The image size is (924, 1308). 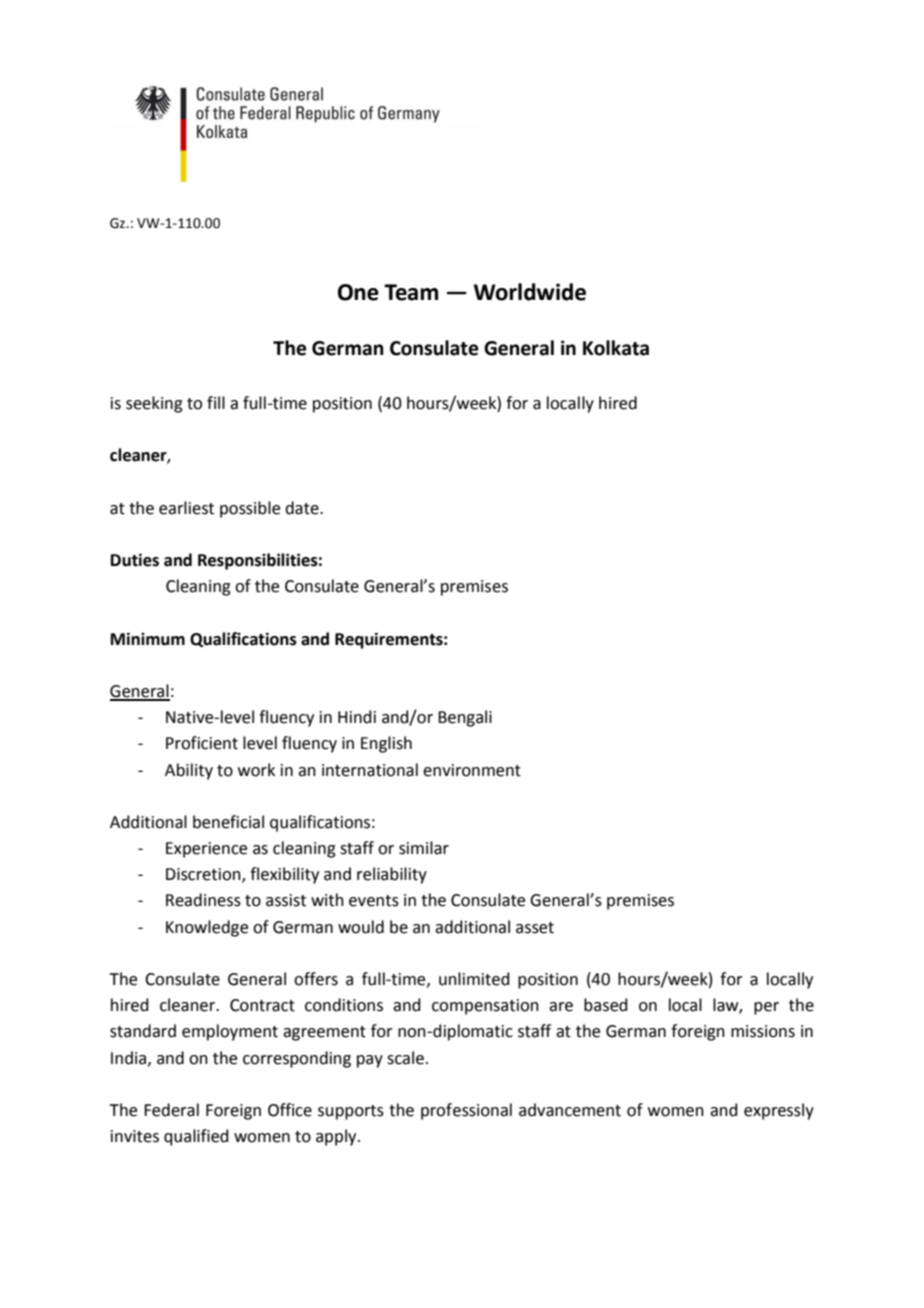 What do you see at coordinates (616, 348) in the page?
I see `Kolkata` at bounding box center [616, 348].
